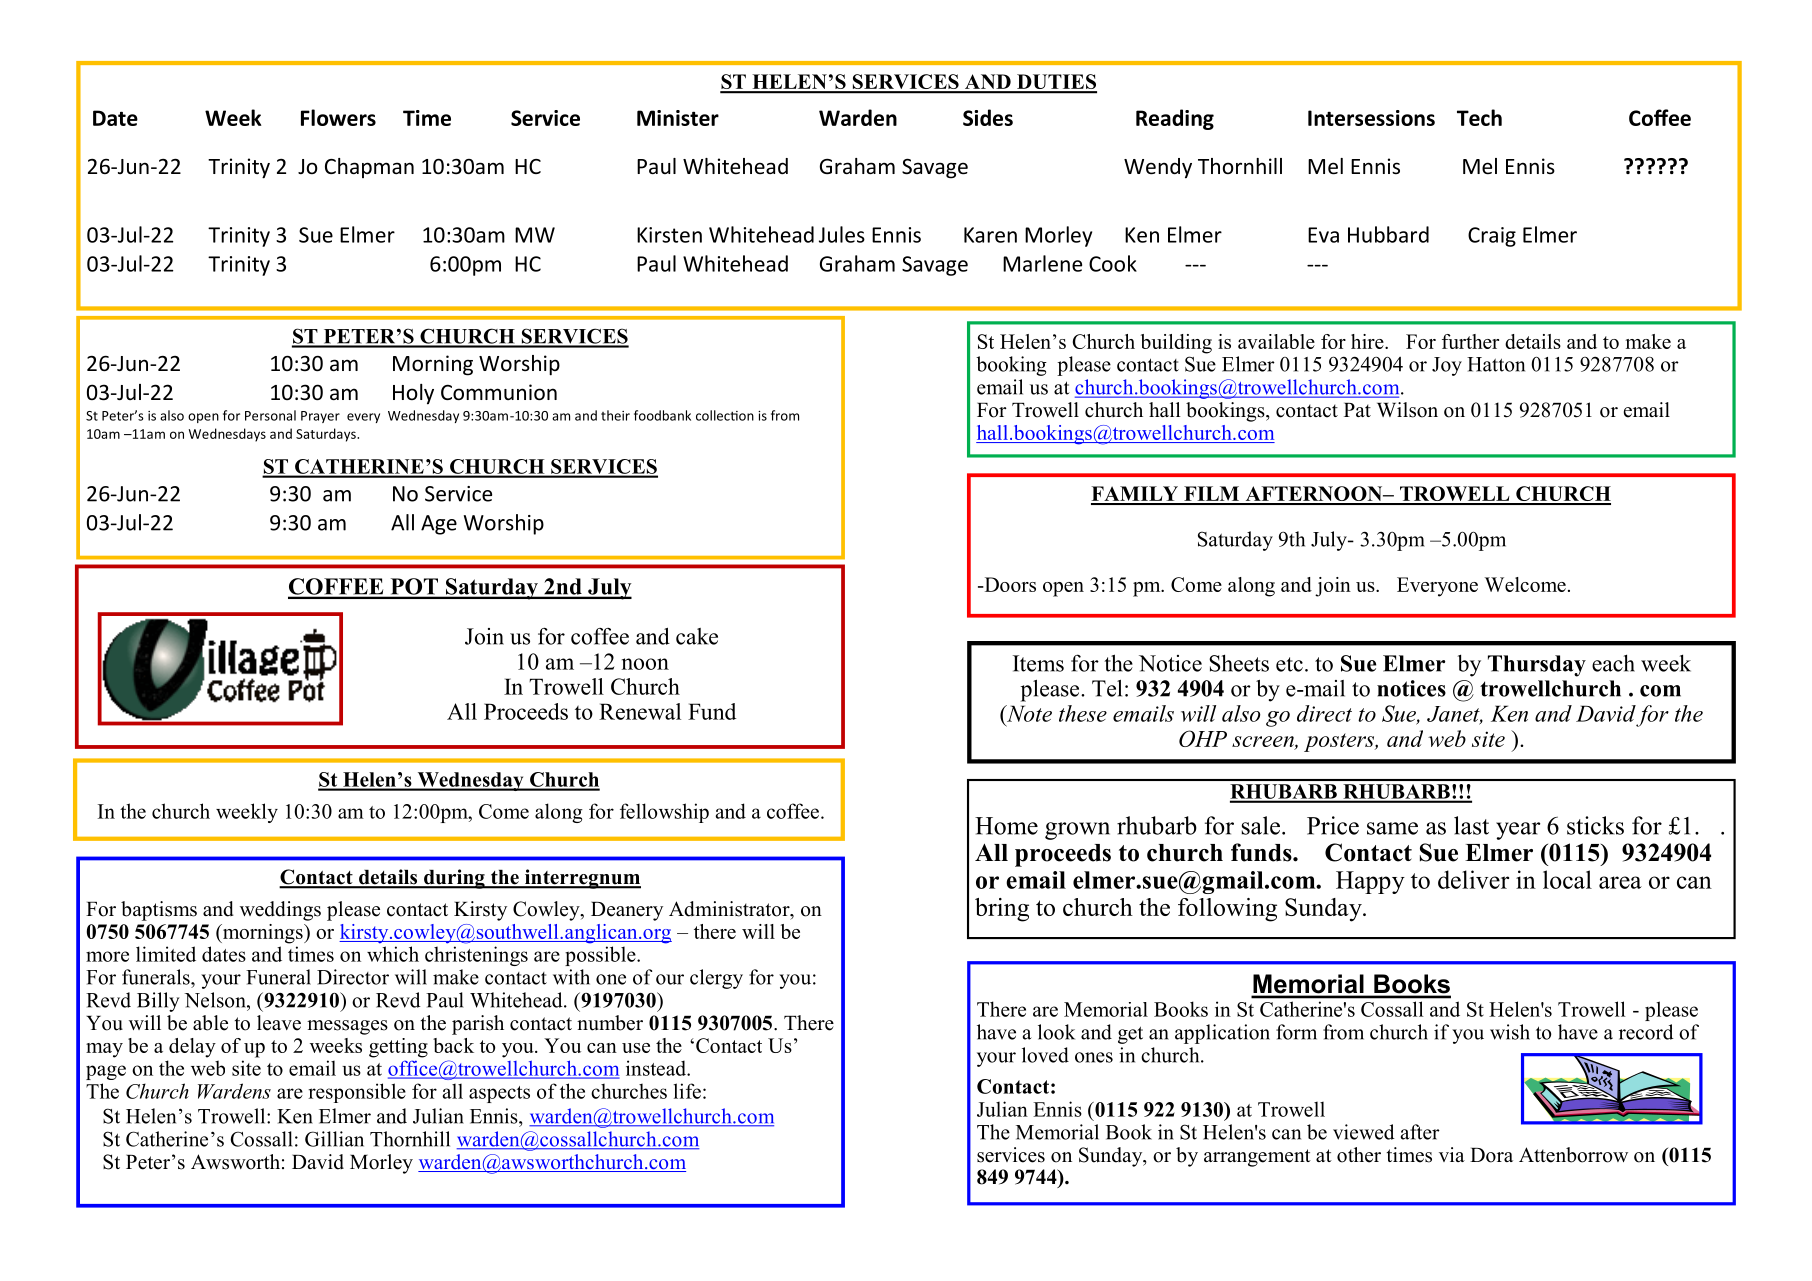 This screenshot has height=1281, width=1812. What do you see at coordinates (1479, 117) in the screenshot?
I see `Tech` at bounding box center [1479, 117].
